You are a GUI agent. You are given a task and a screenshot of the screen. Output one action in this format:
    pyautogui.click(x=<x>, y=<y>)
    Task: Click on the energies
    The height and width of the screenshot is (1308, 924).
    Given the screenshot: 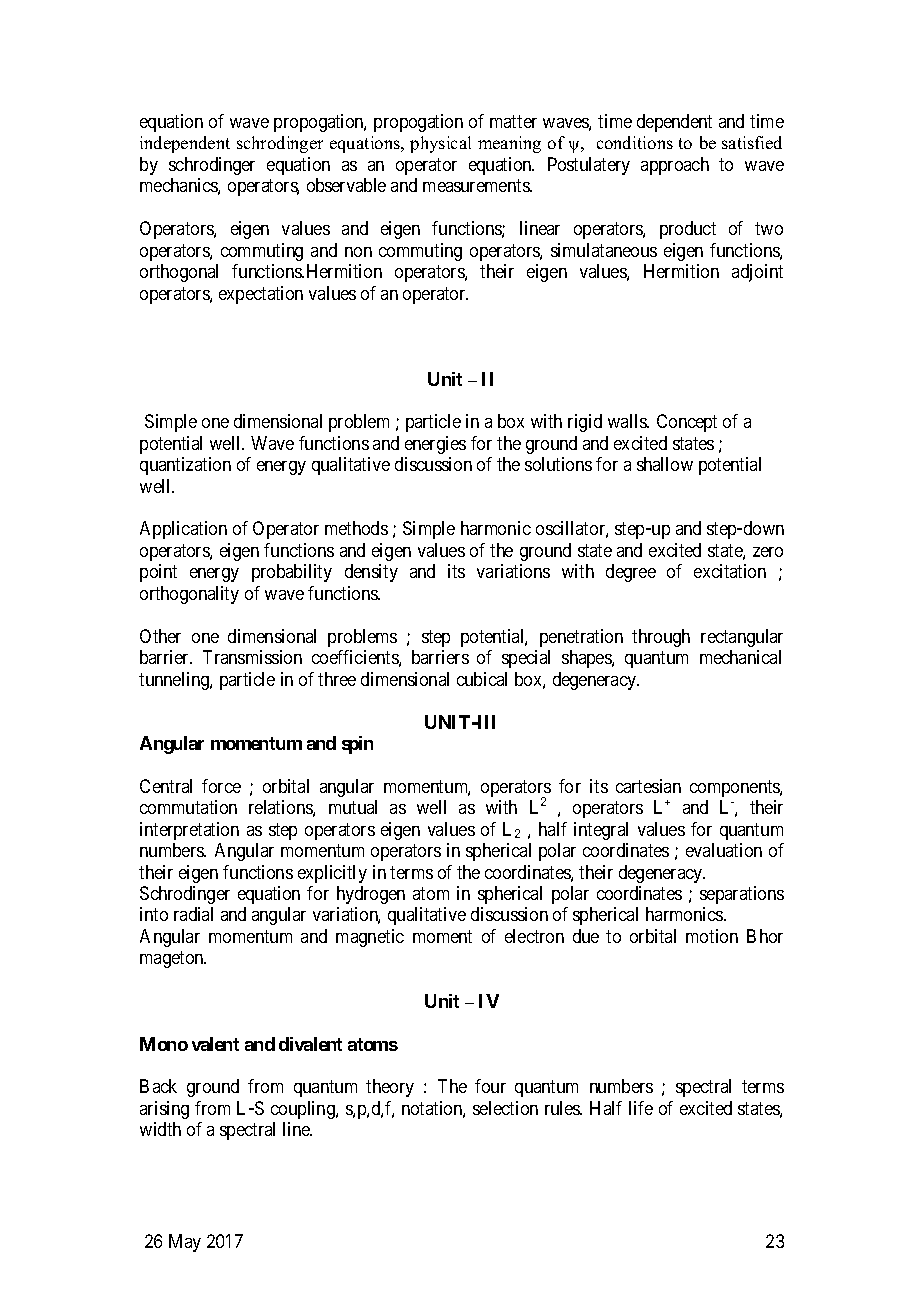 What is the action you would take?
    pyautogui.click(x=435, y=445)
